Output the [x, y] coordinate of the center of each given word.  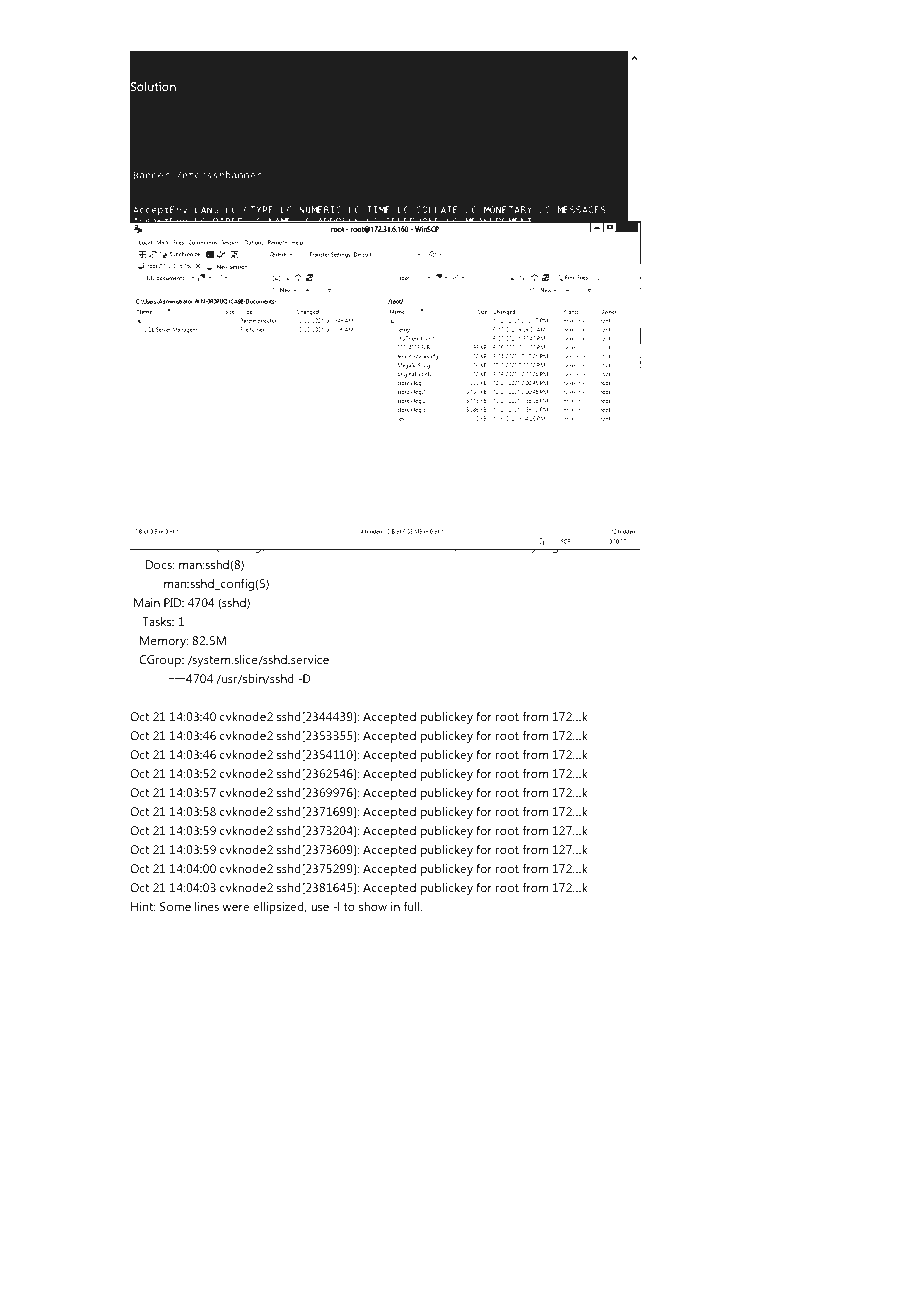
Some [175, 906]
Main [147, 602]
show [373, 906]
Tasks [158, 621]
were [235, 907]
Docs [160, 564]
